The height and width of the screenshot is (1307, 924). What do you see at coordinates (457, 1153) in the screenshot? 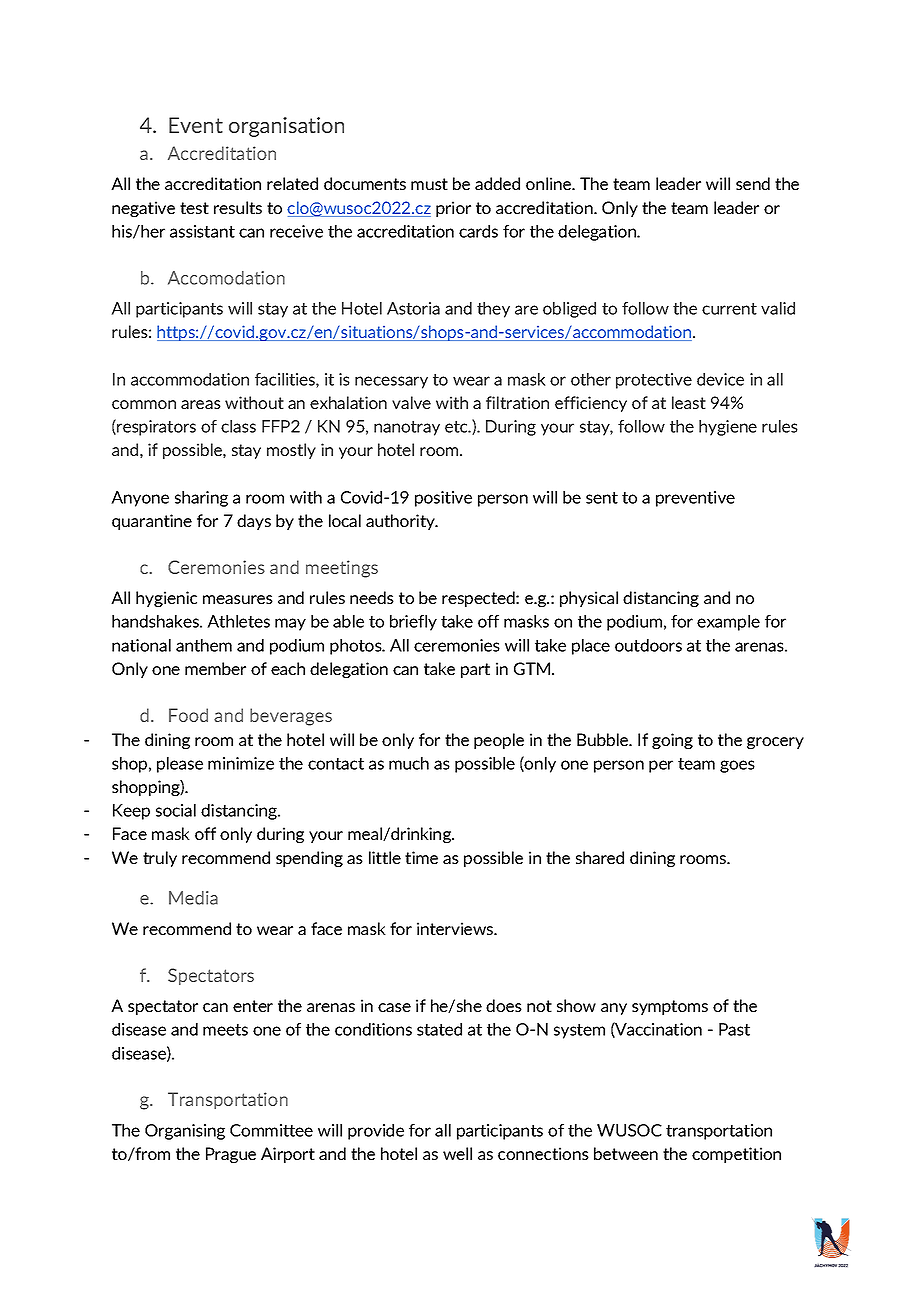
I see `well` at bounding box center [457, 1153].
